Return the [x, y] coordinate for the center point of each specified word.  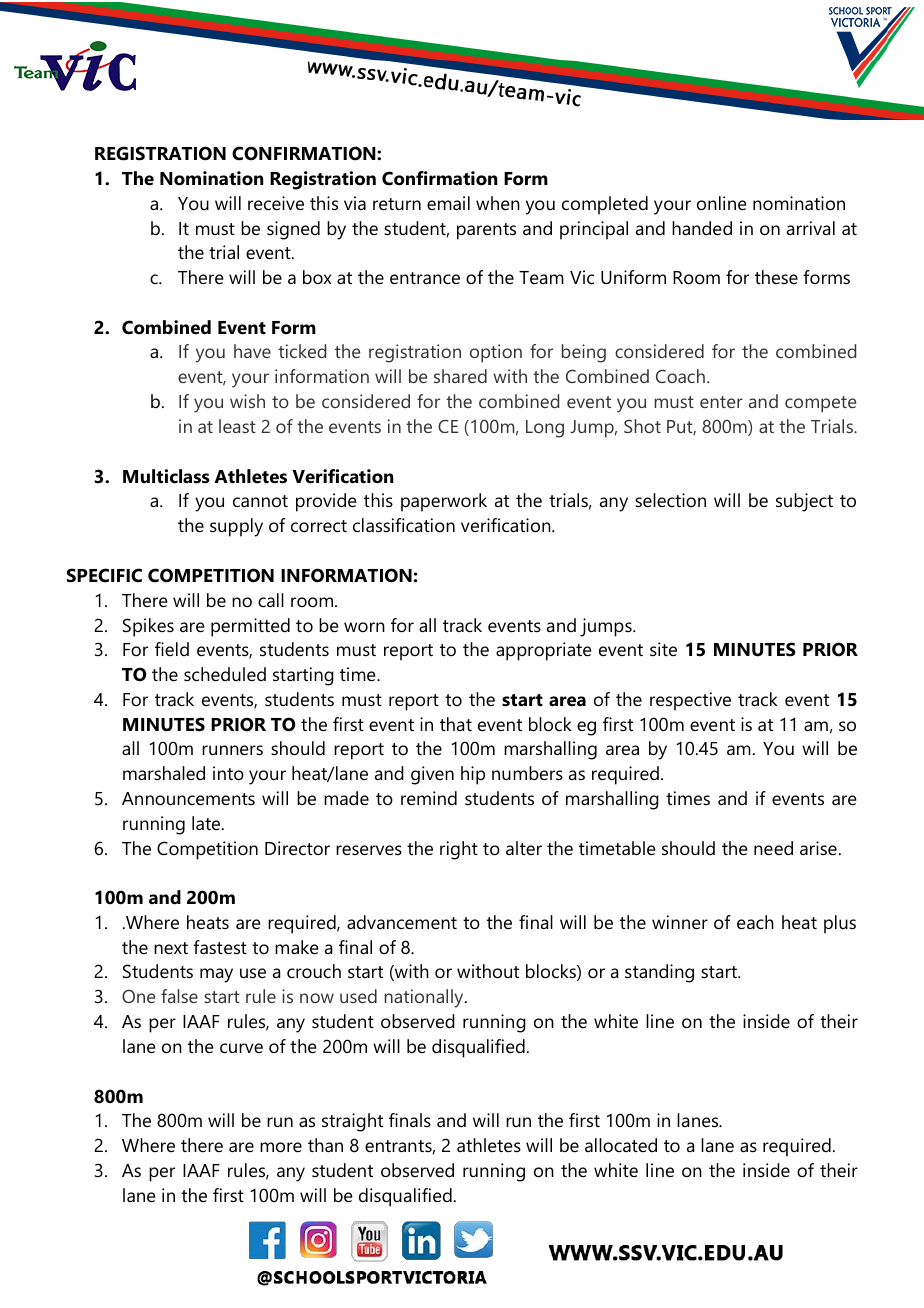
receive [276, 203]
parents [486, 231]
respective [690, 701]
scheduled [225, 674]
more [281, 1147]
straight [352, 1122]
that [456, 724]
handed [702, 228]
